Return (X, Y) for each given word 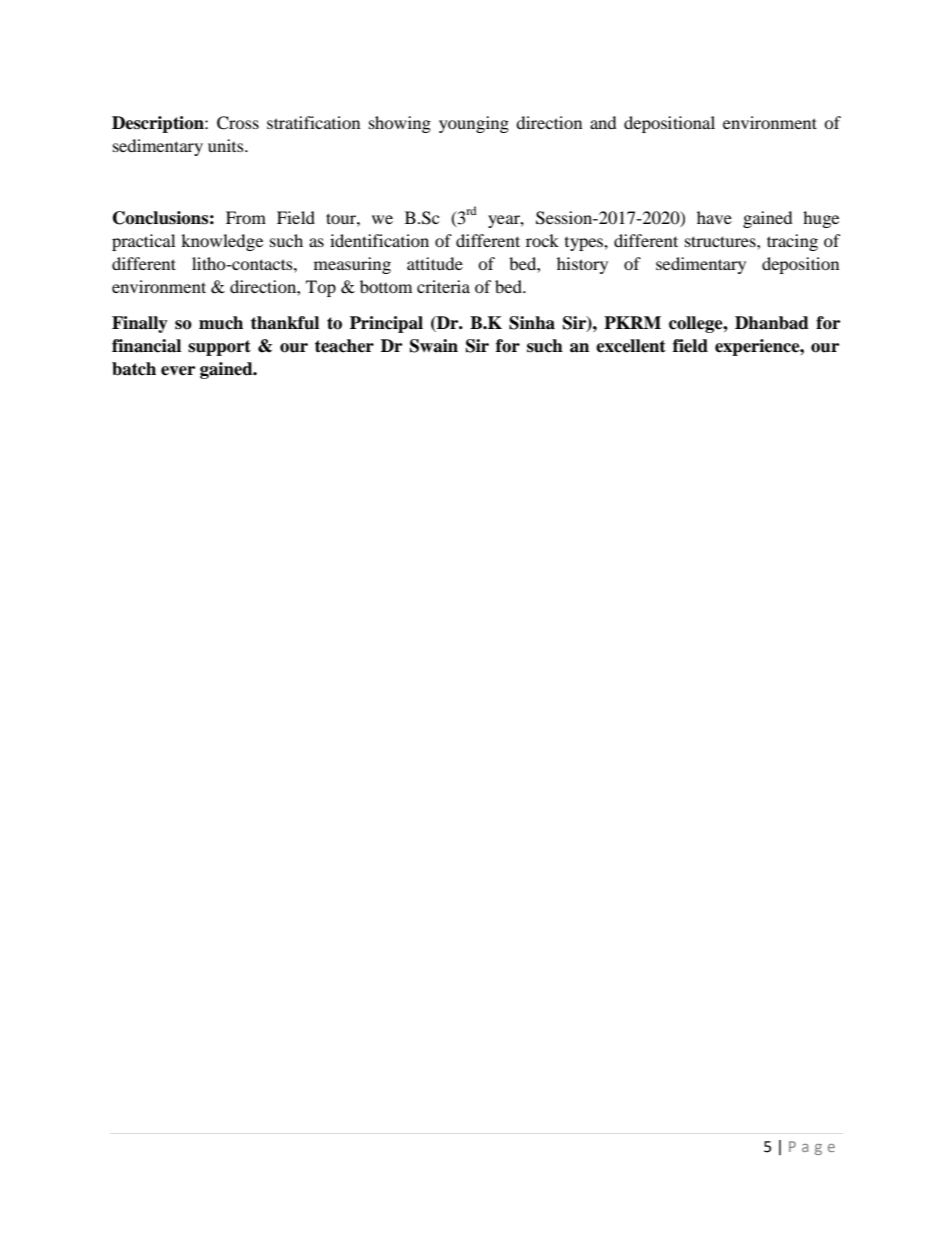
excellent (631, 346)
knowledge (222, 242)
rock (542, 240)
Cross (238, 123)
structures (721, 241)
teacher (344, 346)
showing (400, 124)
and (603, 122)
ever (178, 371)
